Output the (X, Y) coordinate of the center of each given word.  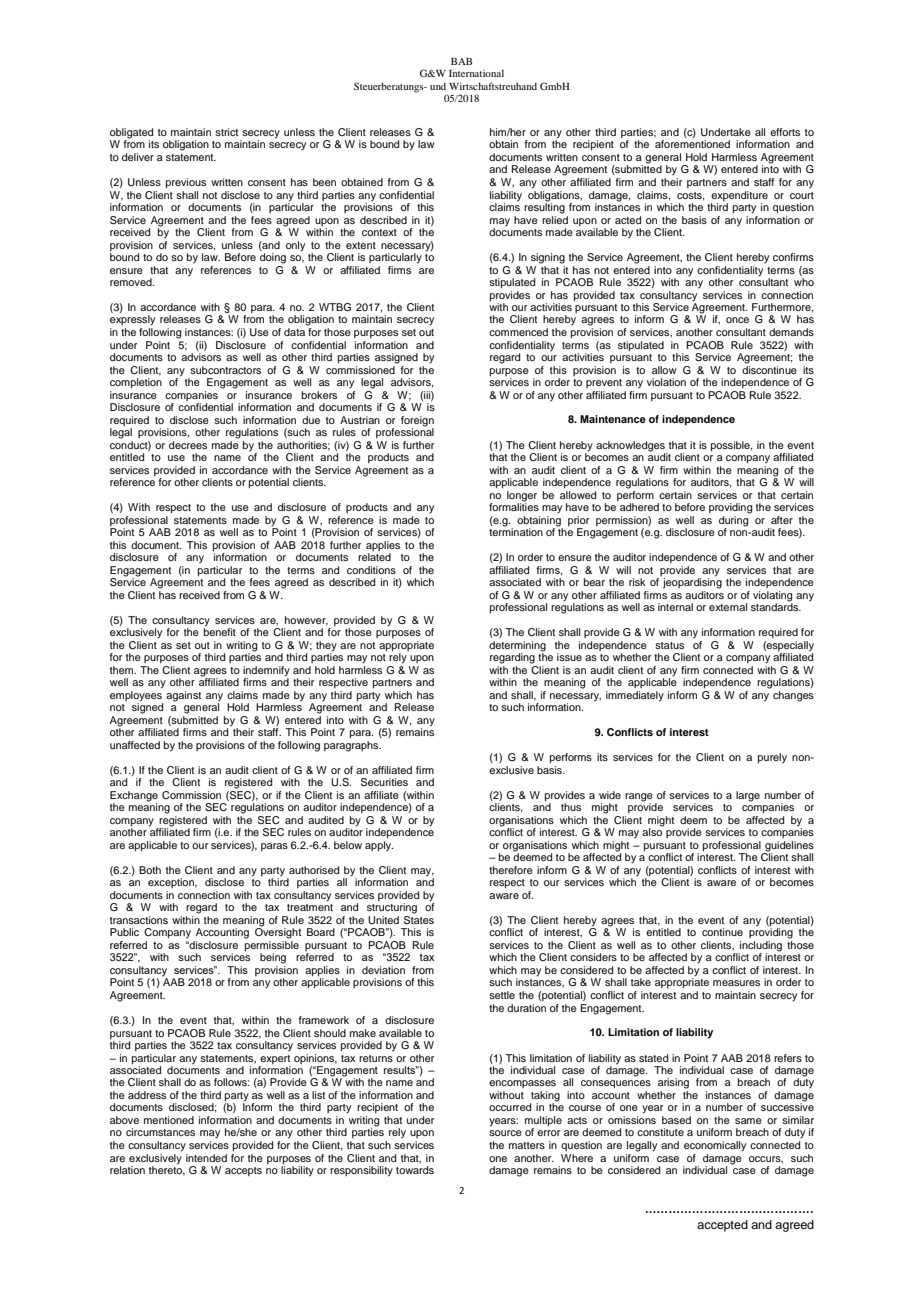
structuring (392, 908)
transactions (139, 920)
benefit (220, 631)
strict (226, 132)
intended (206, 1158)
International (476, 73)
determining (517, 647)
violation (666, 382)
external (728, 607)
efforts (785, 132)
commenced (518, 332)
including (760, 947)
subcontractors (225, 370)
